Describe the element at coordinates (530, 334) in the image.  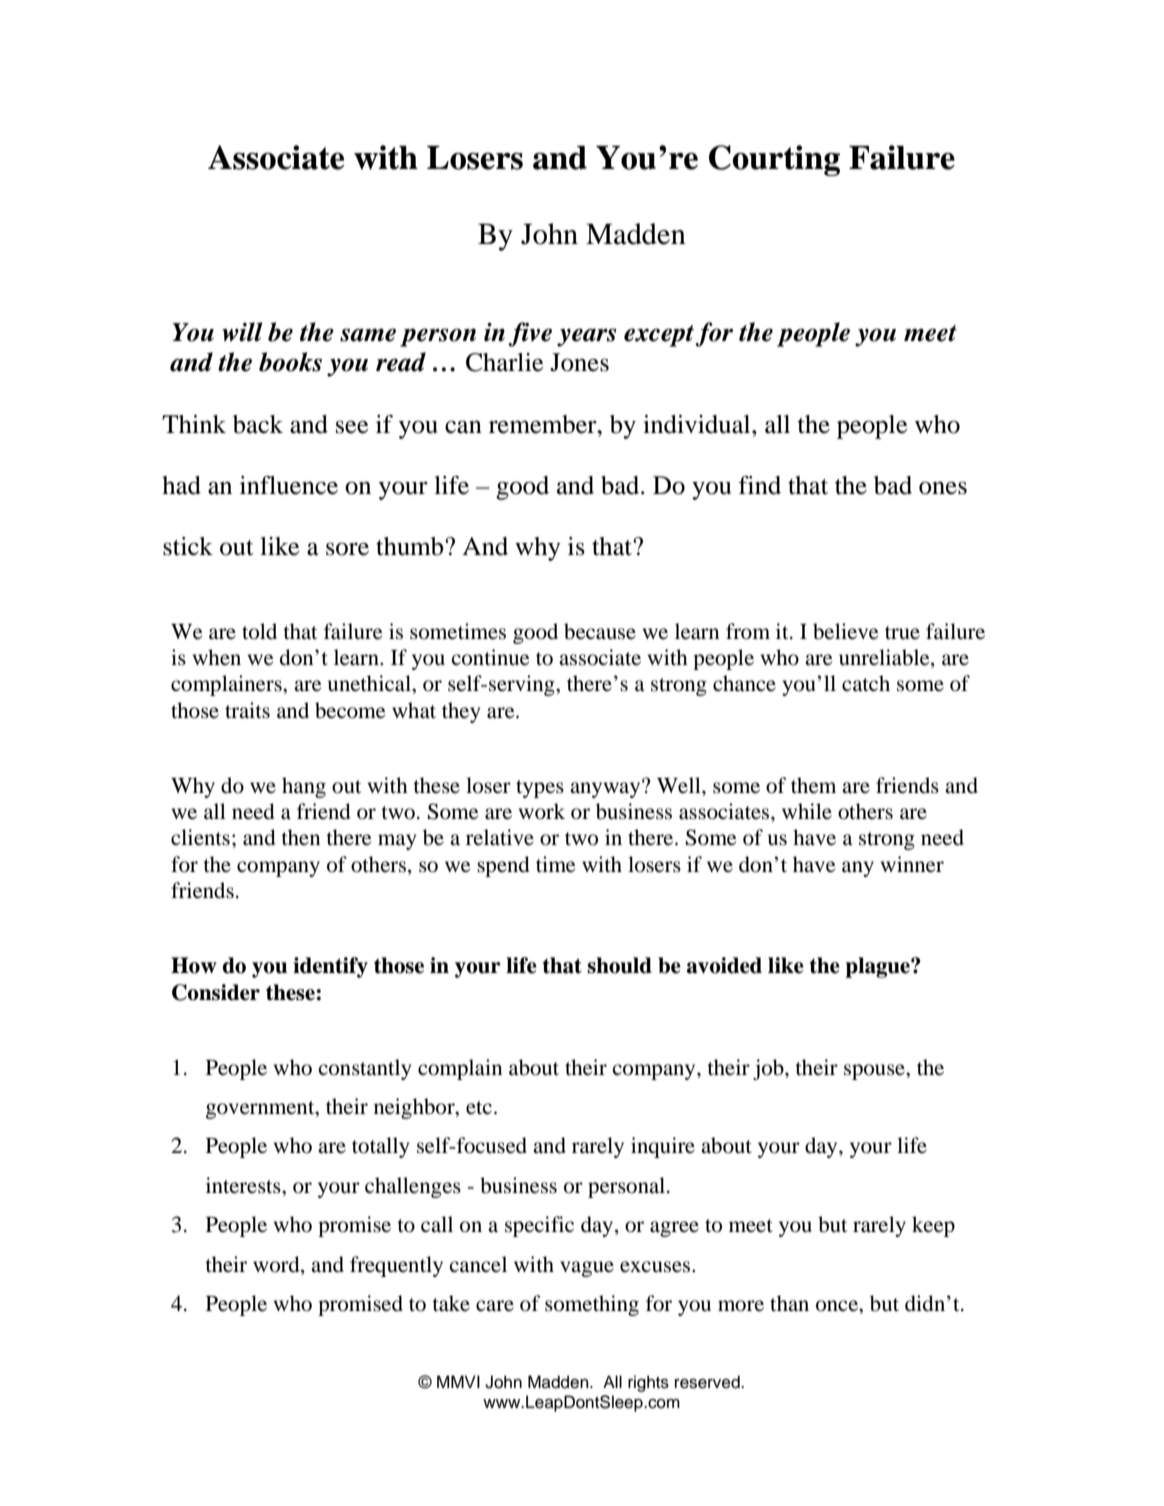
I see `five` at that location.
